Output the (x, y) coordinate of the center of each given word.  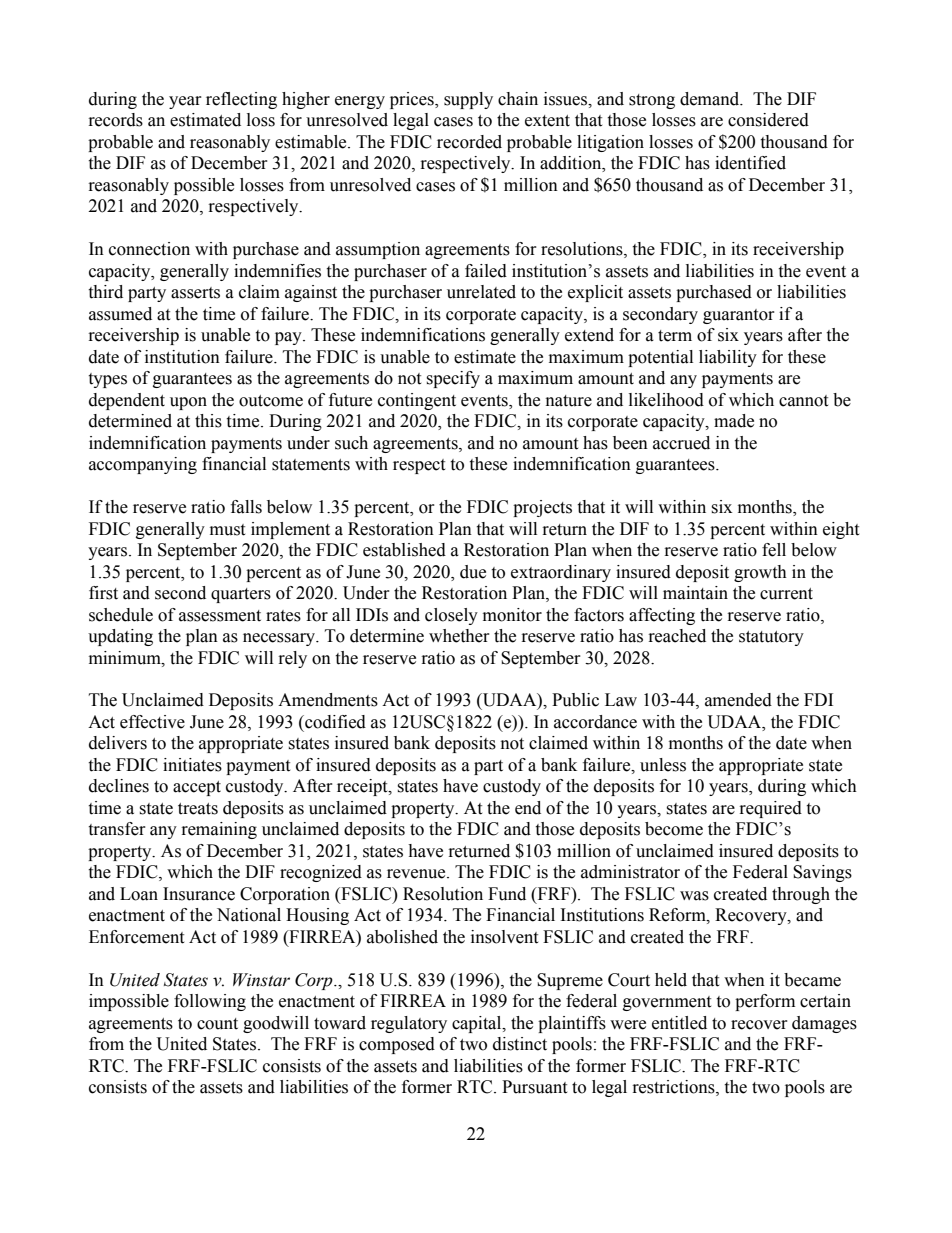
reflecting (241, 100)
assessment (220, 616)
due (473, 572)
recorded (469, 142)
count (217, 1024)
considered (768, 120)
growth (760, 573)
